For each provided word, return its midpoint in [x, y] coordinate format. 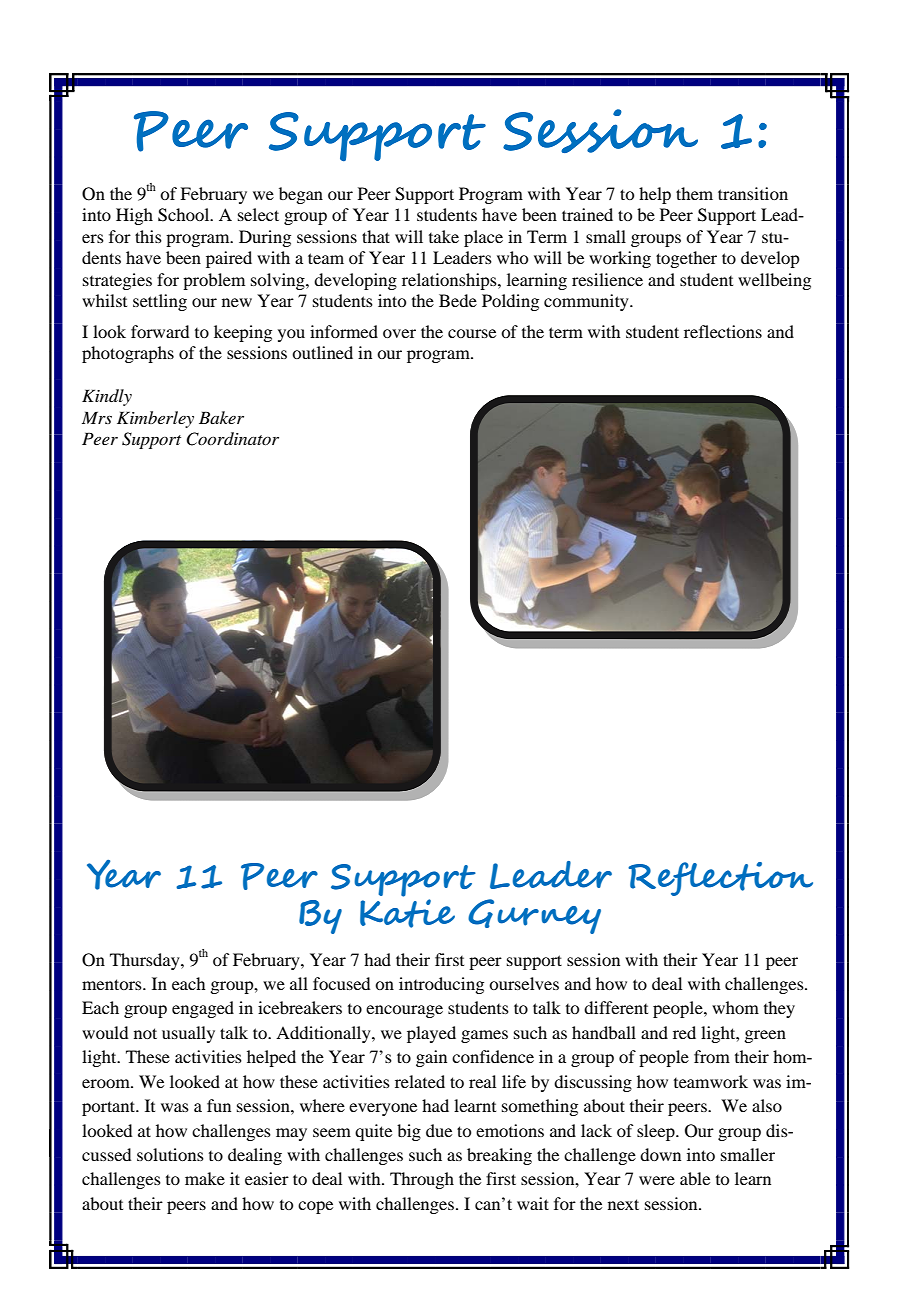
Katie [407, 913]
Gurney [534, 916]
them [694, 193]
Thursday [146, 961]
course [472, 333]
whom [735, 1007]
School [185, 215]
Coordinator [232, 439]
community [587, 302]
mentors [113, 984]
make [205, 1178]
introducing [441, 985]
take [444, 236]
